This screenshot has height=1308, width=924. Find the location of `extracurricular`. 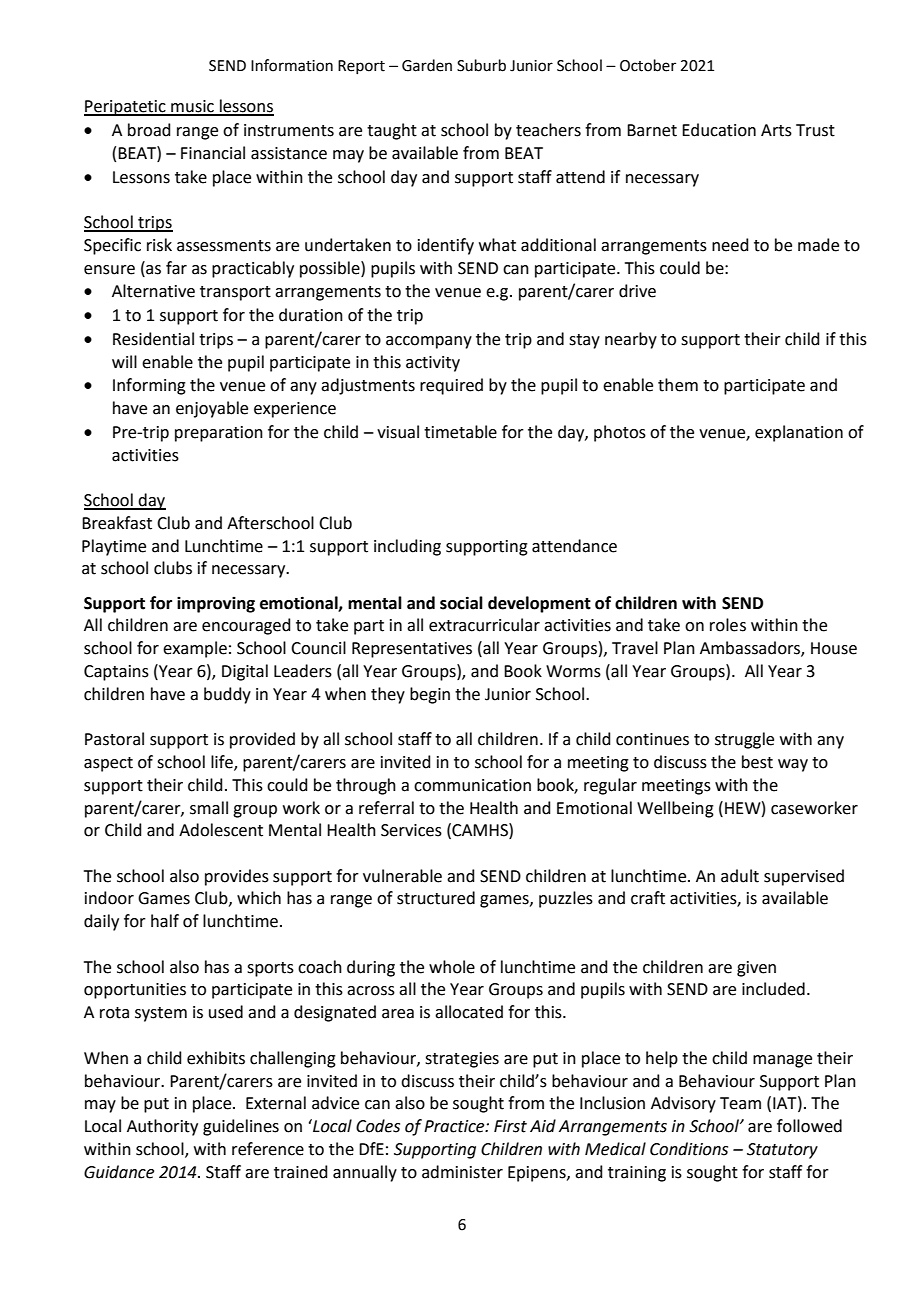

extracurricular is located at coordinates (484, 625).
